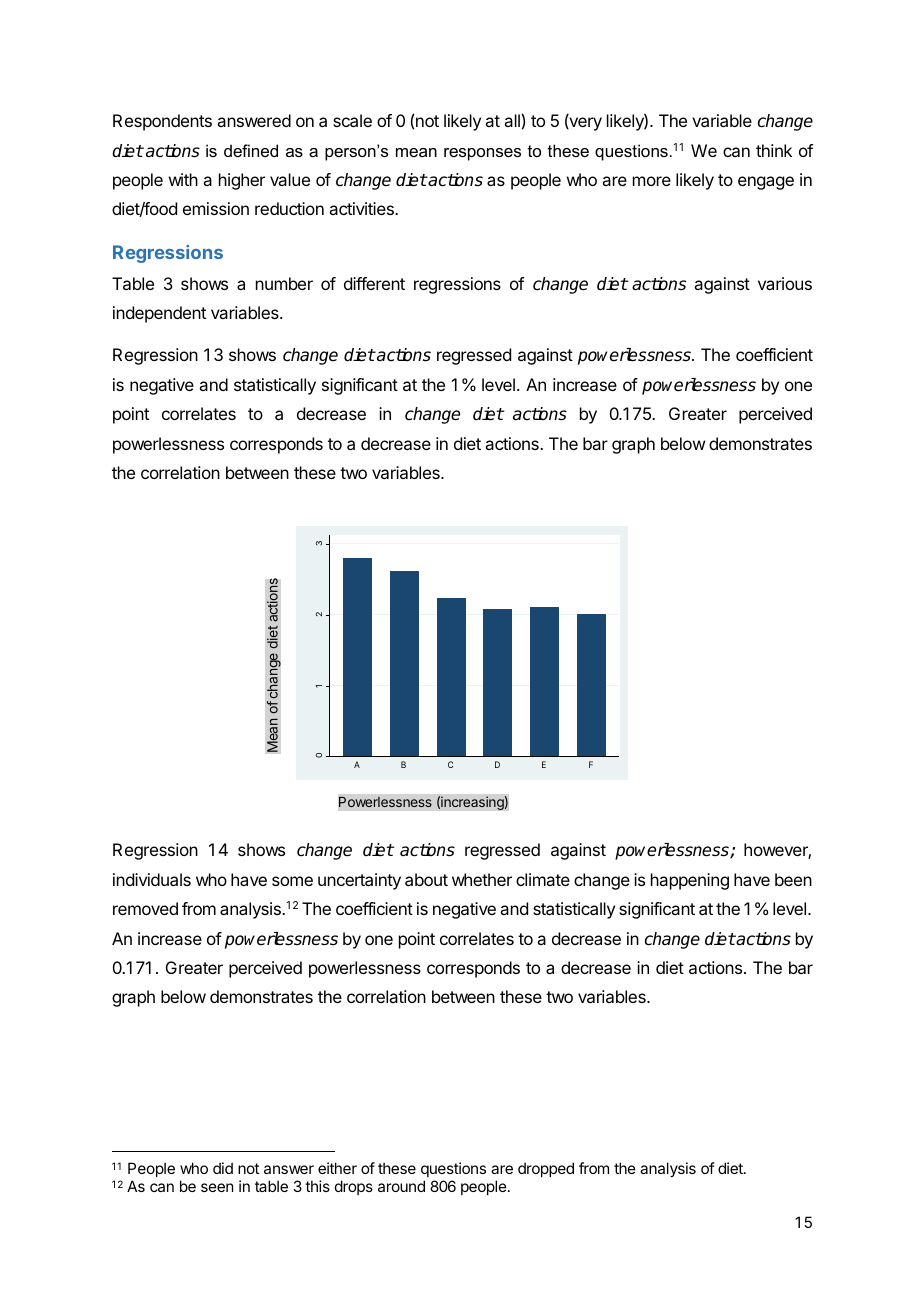 The width and height of the screenshot is (924, 1308). What do you see at coordinates (251, 150) in the screenshot?
I see `defined` at bounding box center [251, 150].
